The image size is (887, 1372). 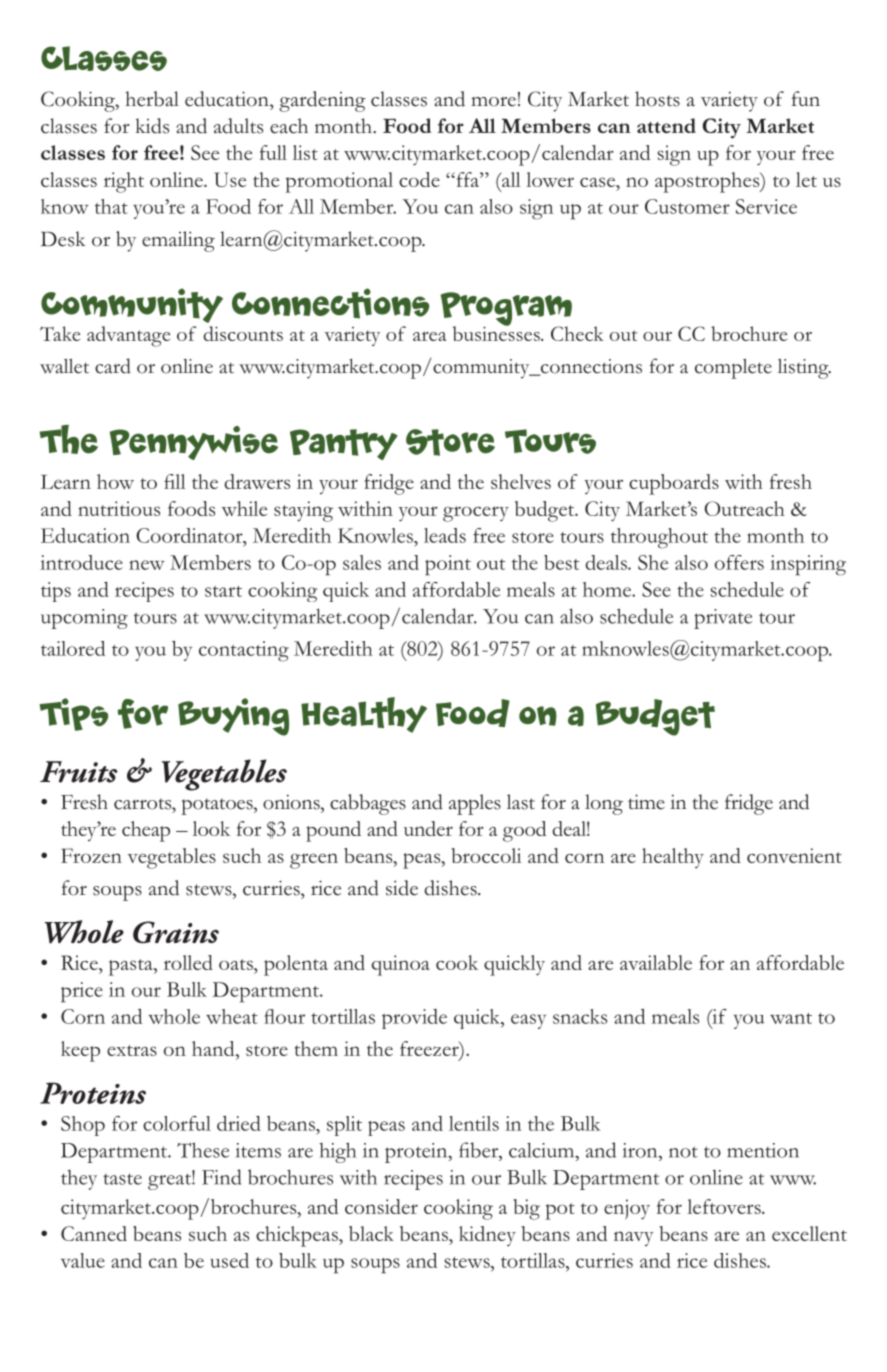 What do you see at coordinates (723, 619) in the document?
I see `private` at bounding box center [723, 619].
